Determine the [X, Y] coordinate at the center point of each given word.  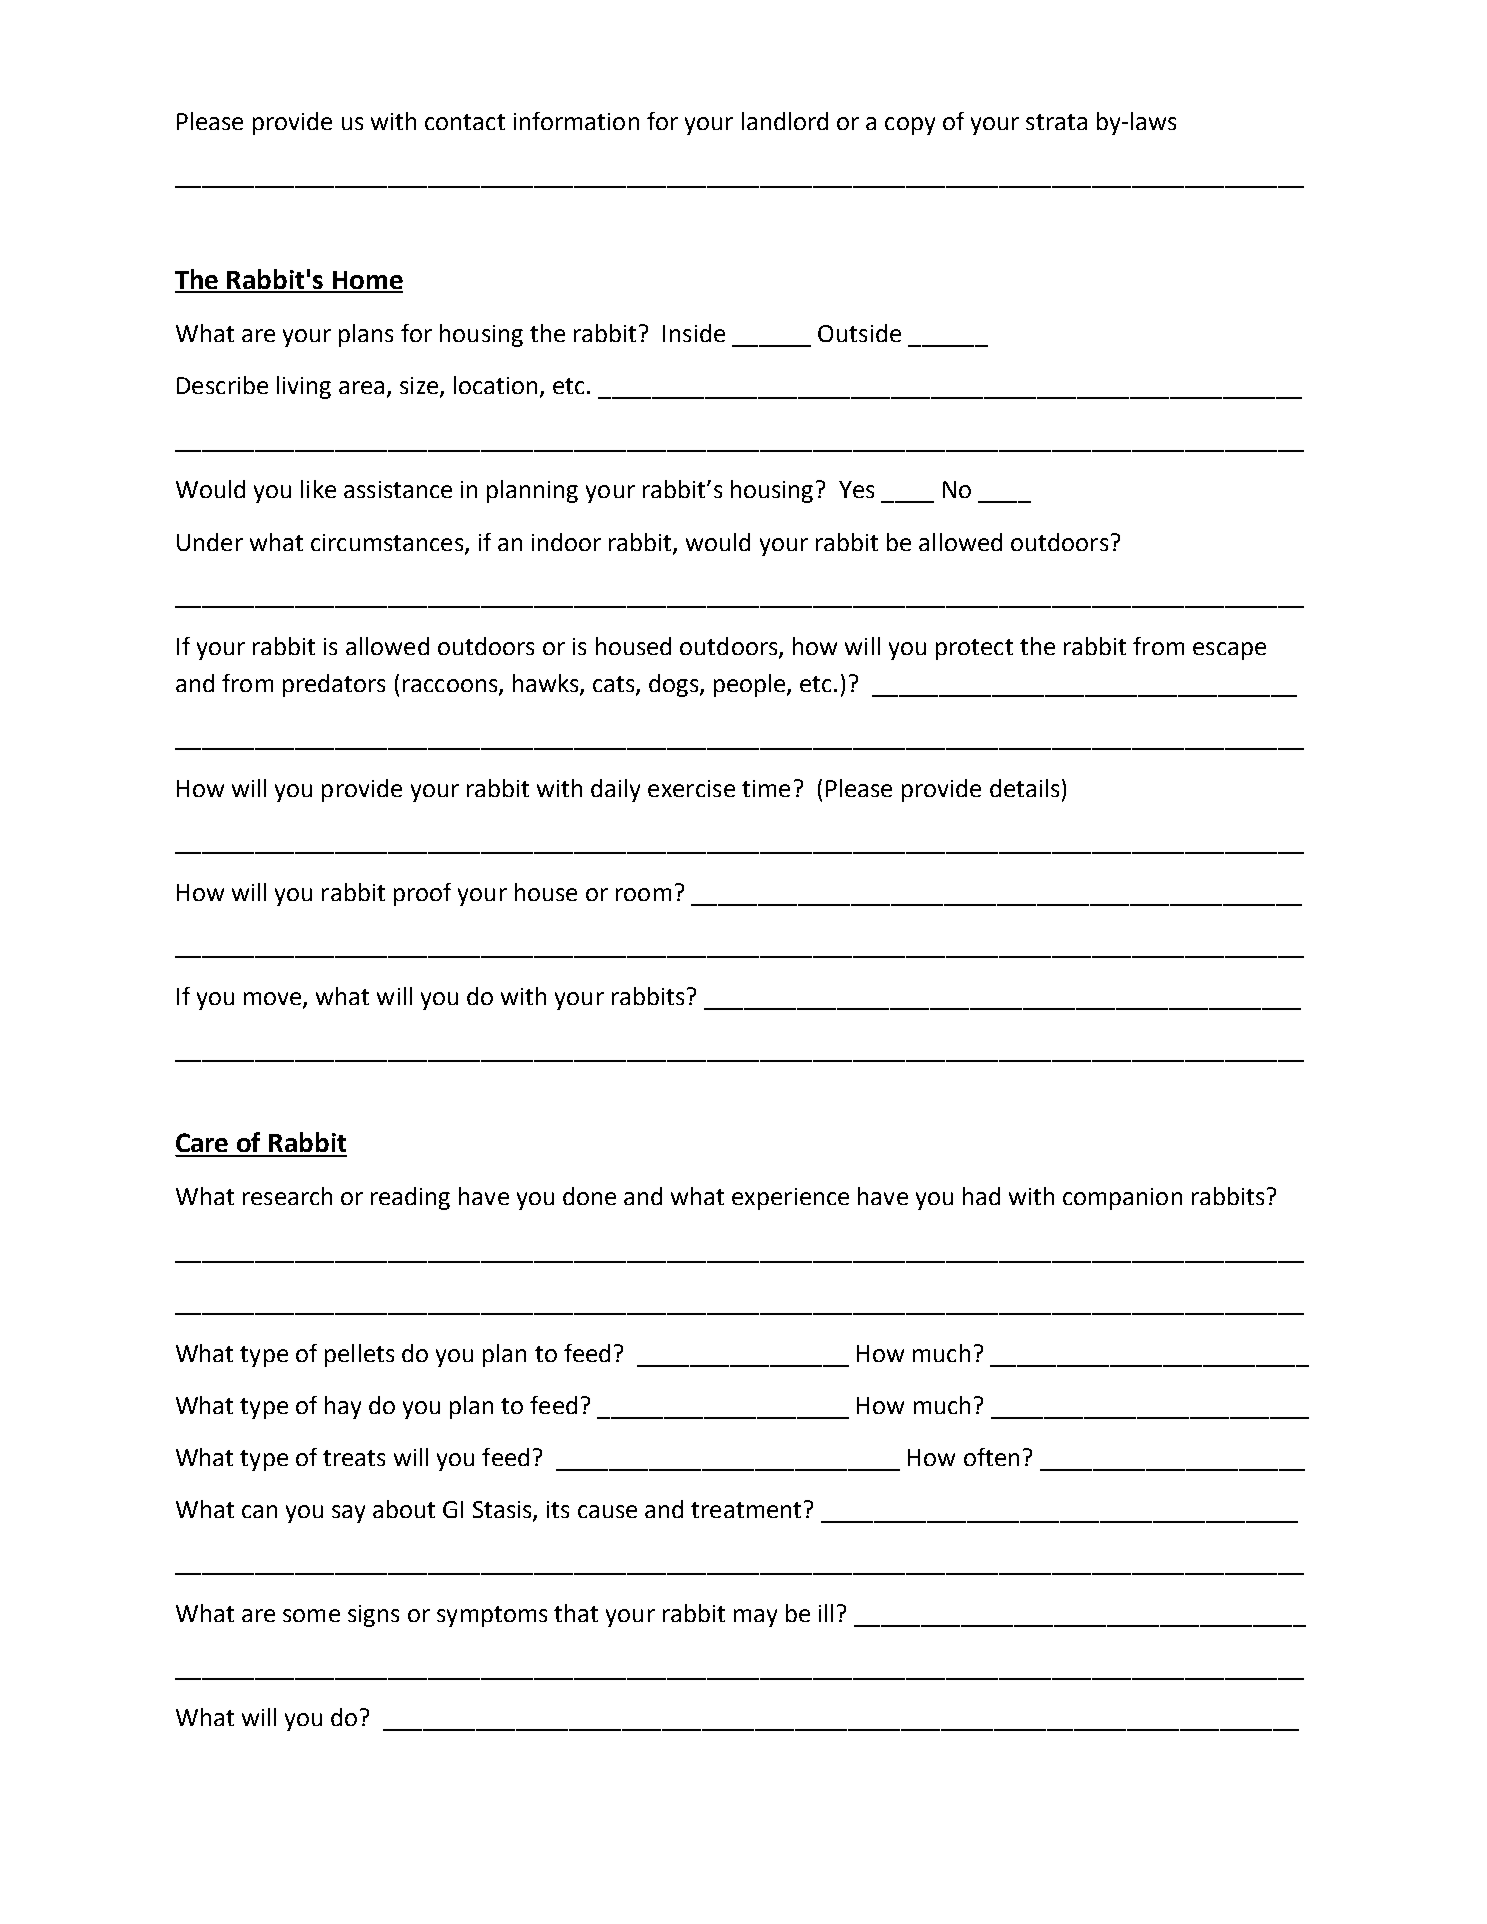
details [1024, 788]
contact [465, 122]
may [755, 1618]
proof [422, 894]
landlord [785, 121]
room [643, 894]
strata [1056, 122]
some [311, 1615]
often [991, 1457]
